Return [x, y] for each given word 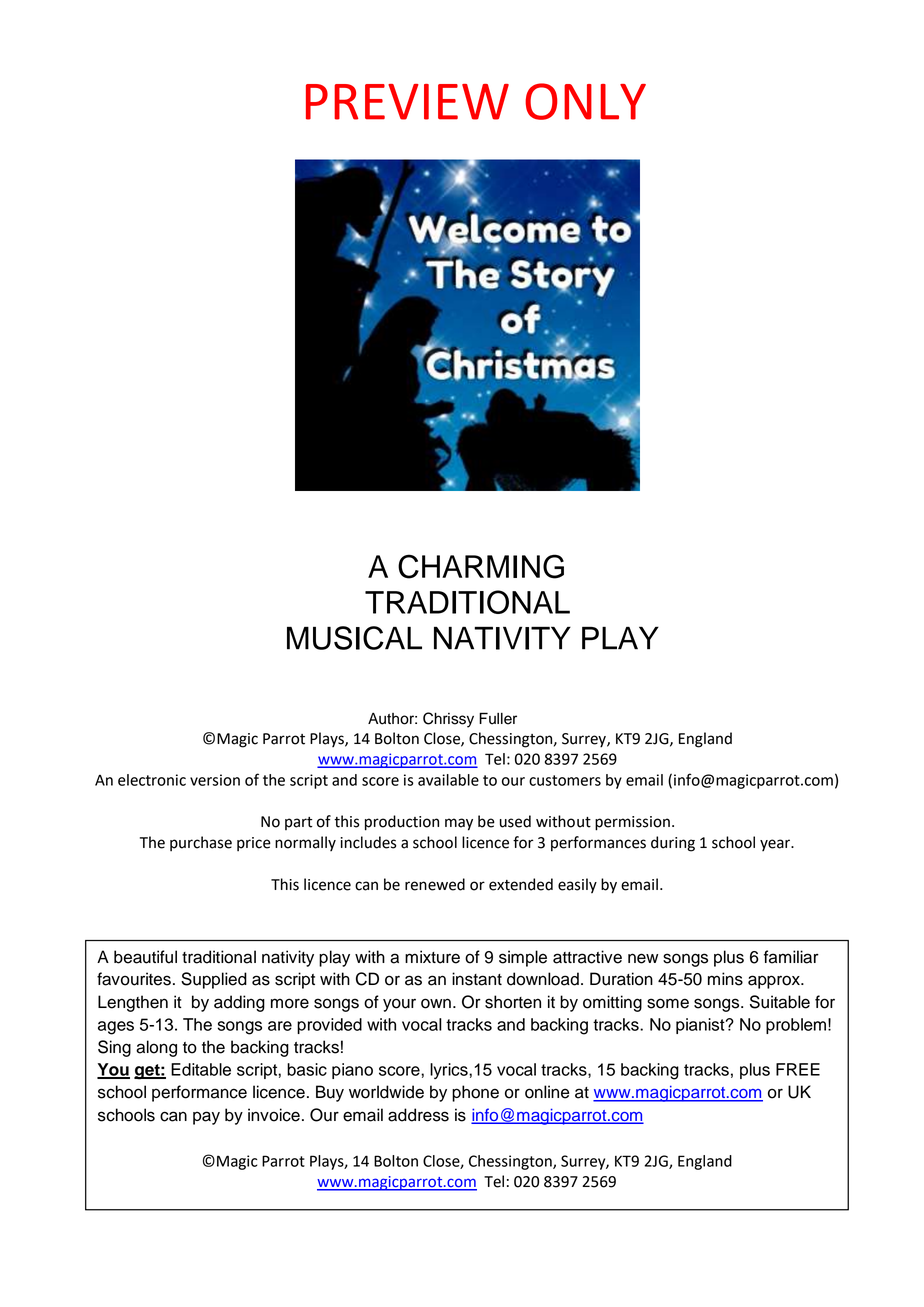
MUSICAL [354, 638]
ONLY [585, 101]
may [459, 824]
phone [475, 1093]
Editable [201, 1069]
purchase [201, 843]
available [448, 780]
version [215, 780]
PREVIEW [407, 102]
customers [565, 780]
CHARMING [481, 566]
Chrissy [448, 720]
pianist [701, 1026]
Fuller [498, 718]
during [673, 844]
